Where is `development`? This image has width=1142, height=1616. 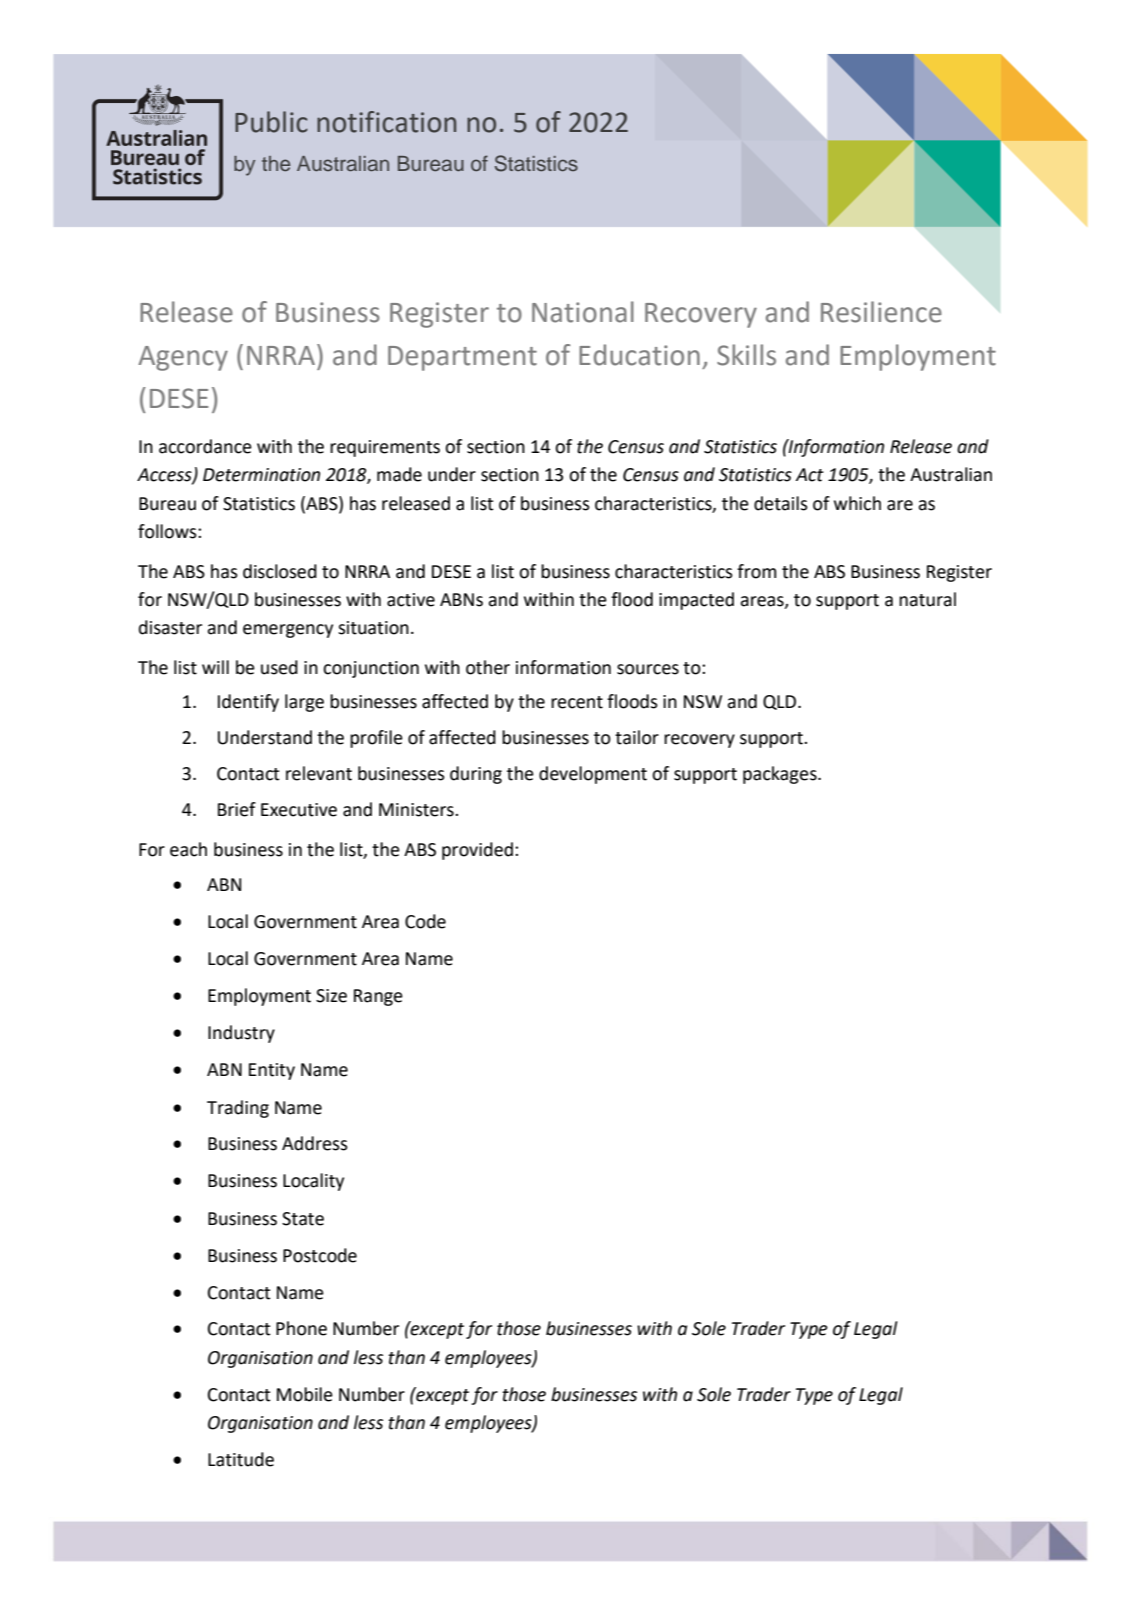 development is located at coordinates (593, 775).
